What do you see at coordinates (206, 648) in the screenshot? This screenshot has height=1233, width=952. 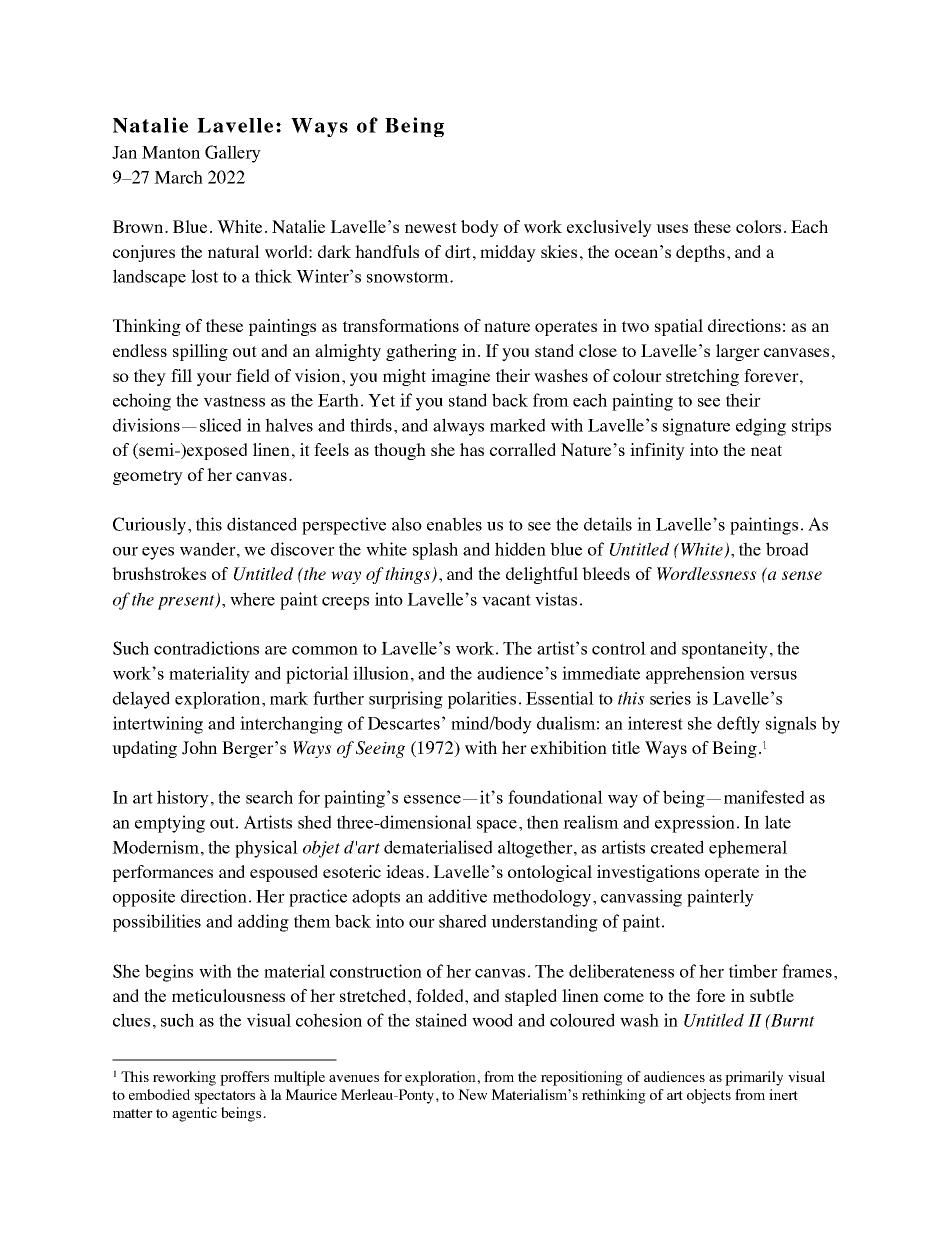 I see `contradictions` at bounding box center [206, 648].
